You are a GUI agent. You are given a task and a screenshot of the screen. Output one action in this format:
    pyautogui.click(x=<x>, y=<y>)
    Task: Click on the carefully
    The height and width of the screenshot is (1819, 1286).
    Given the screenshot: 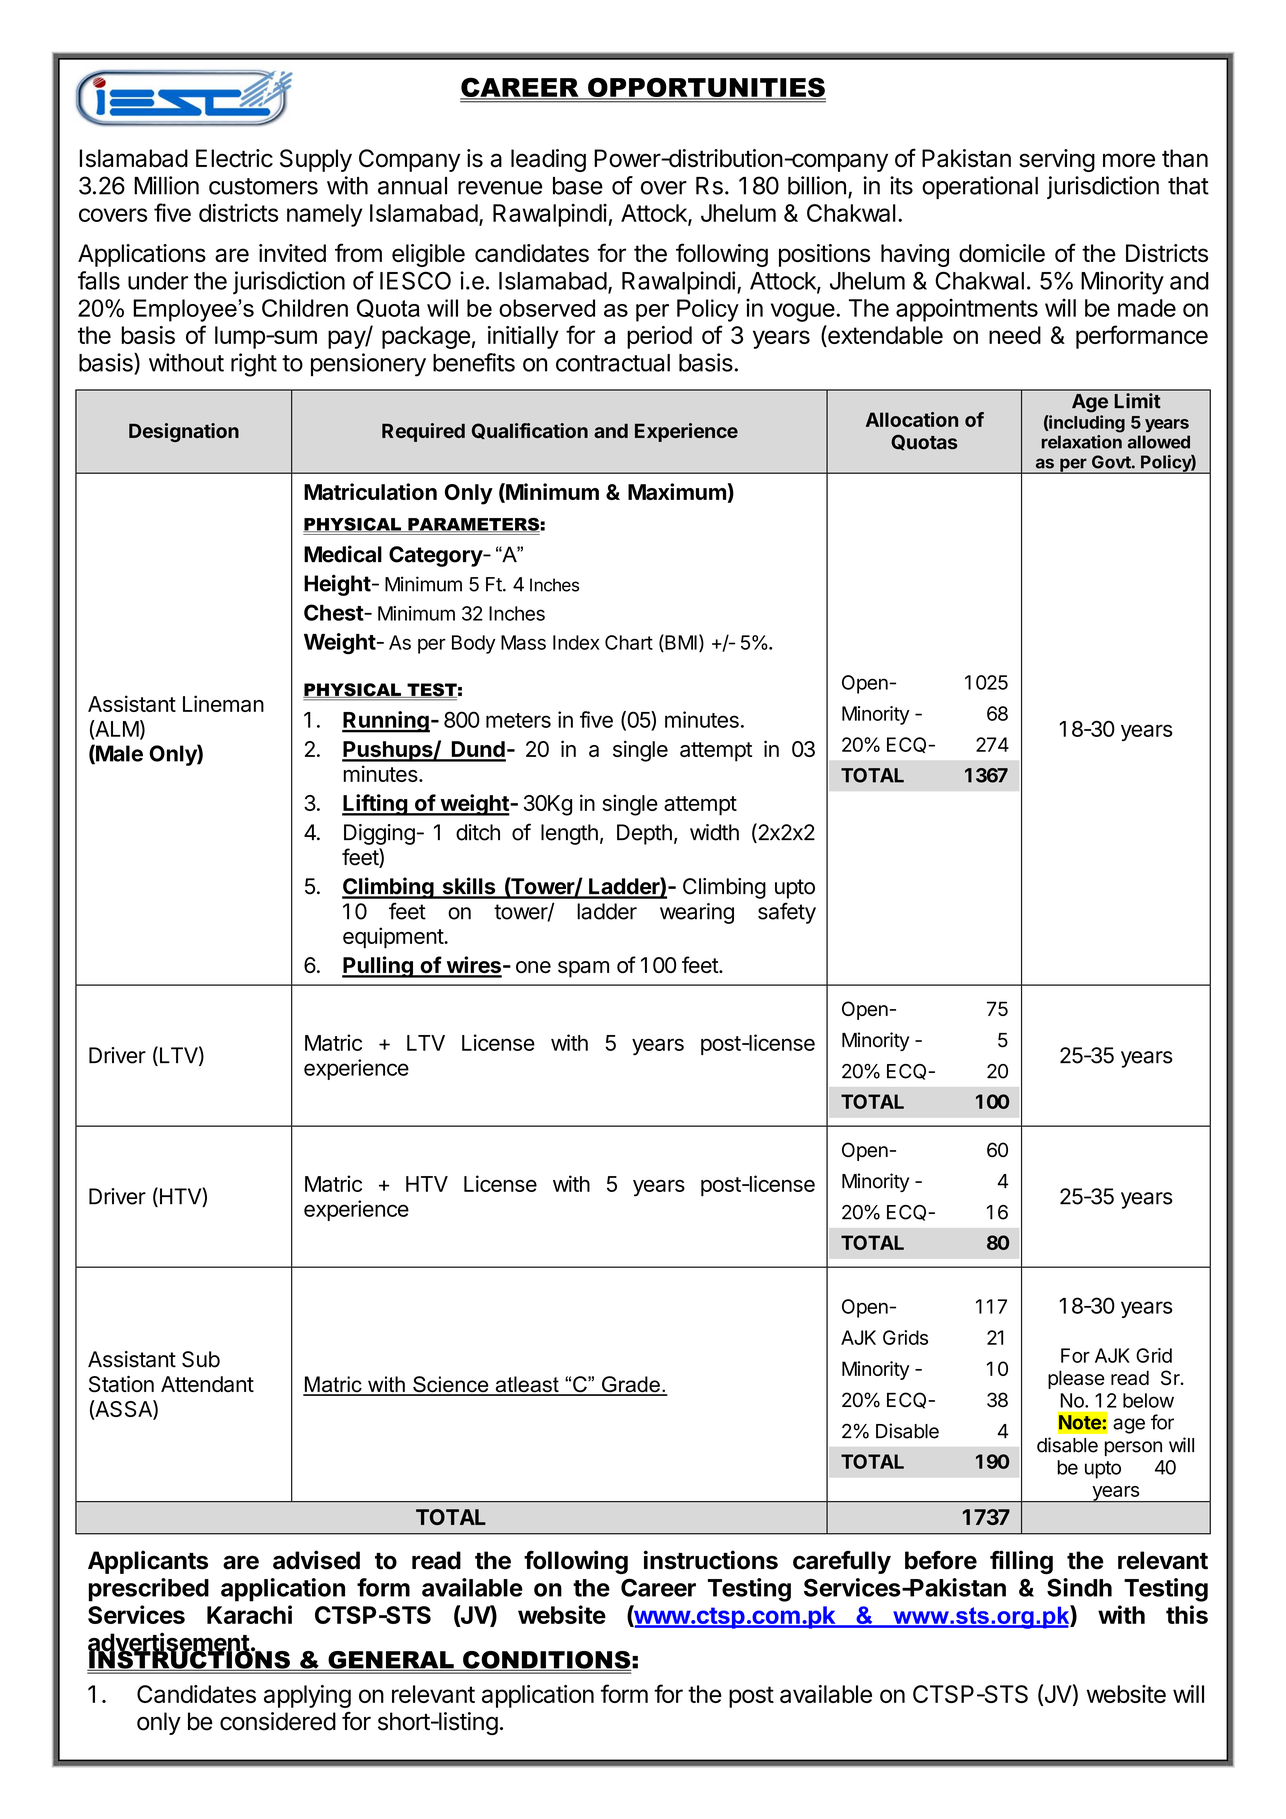 What is the action you would take?
    pyautogui.click(x=842, y=1562)
